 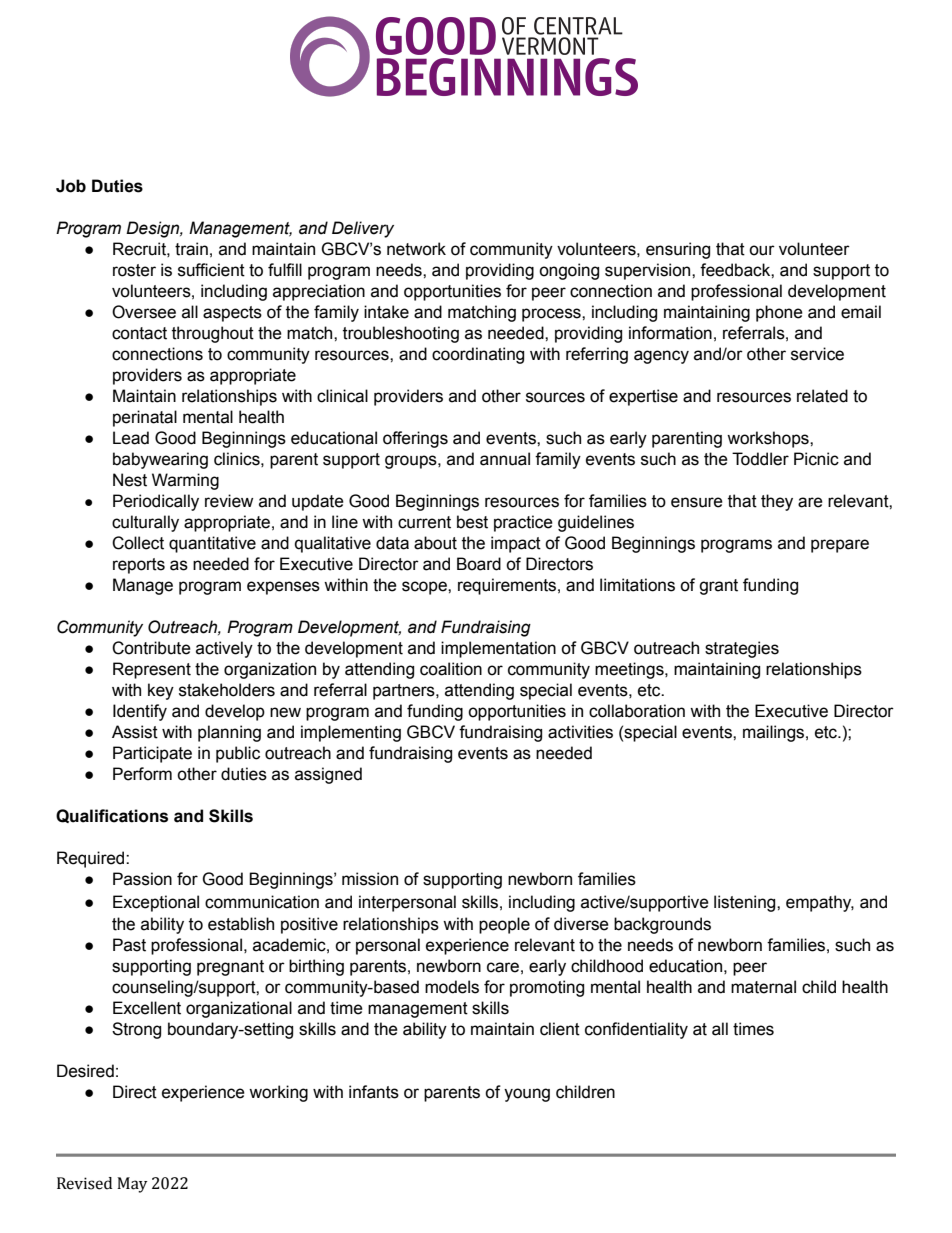 I want to click on coalition, so click(x=451, y=669).
